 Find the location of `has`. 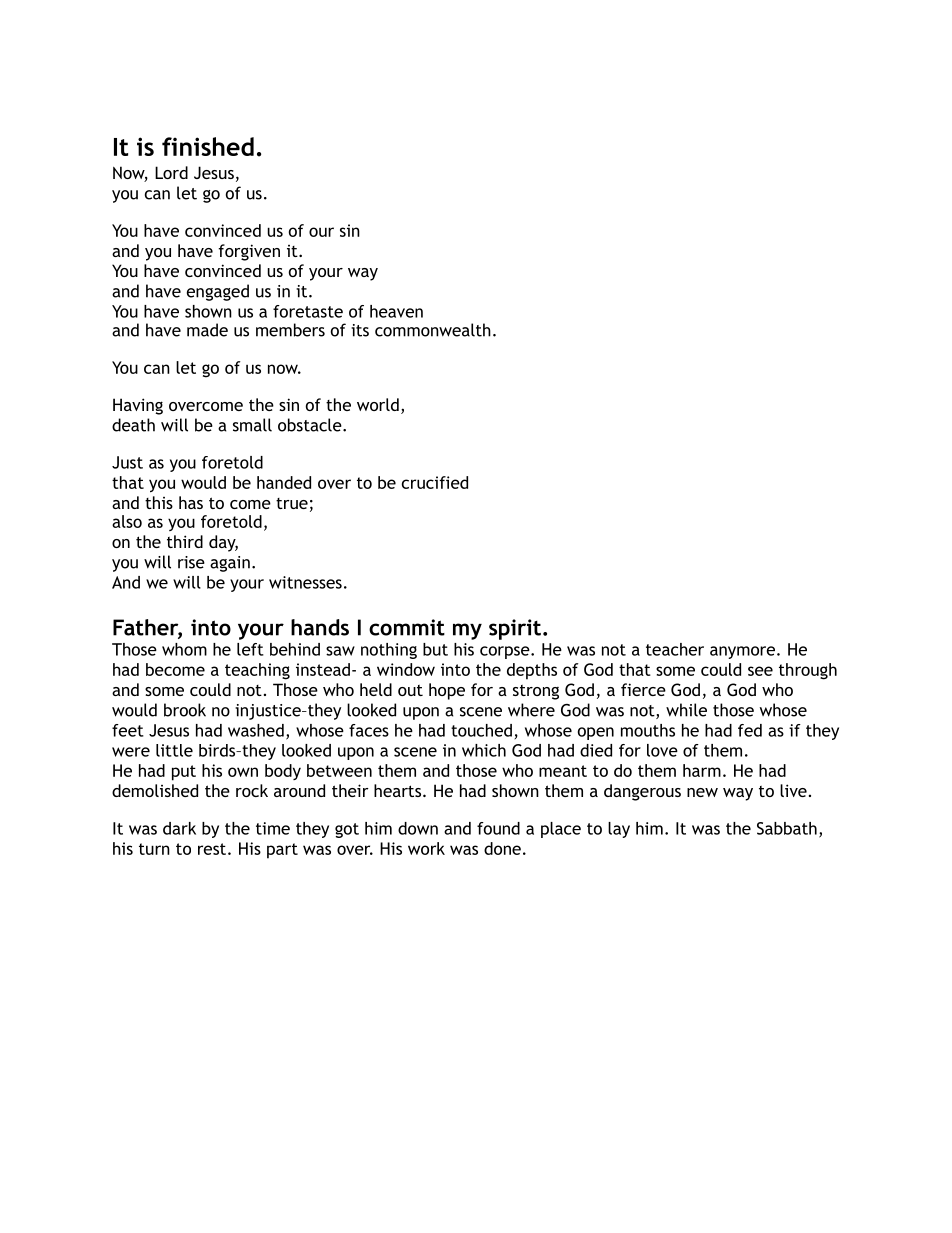

has is located at coordinates (191, 502).
